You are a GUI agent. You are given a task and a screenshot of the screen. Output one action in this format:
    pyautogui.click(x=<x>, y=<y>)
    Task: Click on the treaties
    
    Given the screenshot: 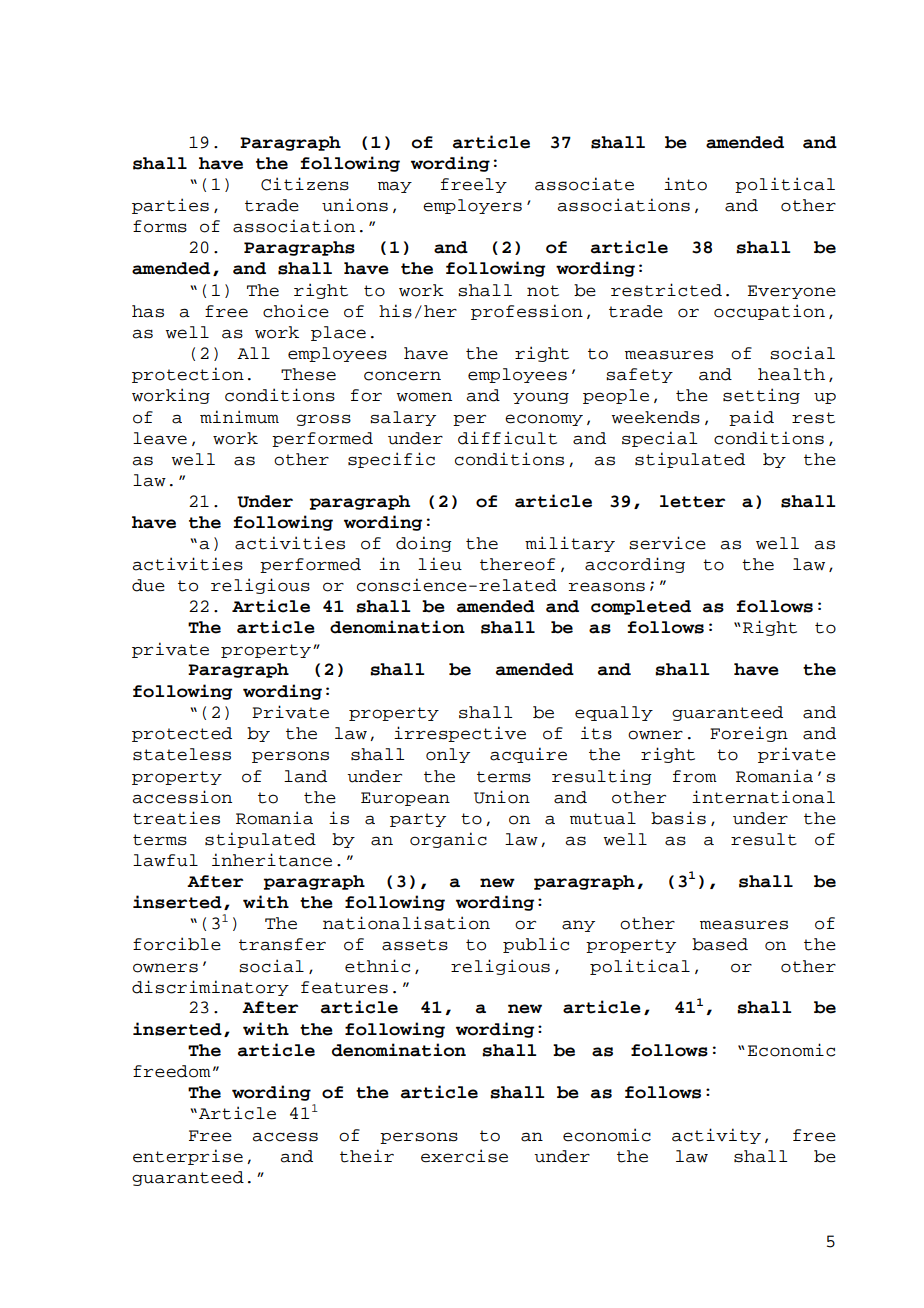 What is the action you would take?
    pyautogui.click(x=176, y=818)
